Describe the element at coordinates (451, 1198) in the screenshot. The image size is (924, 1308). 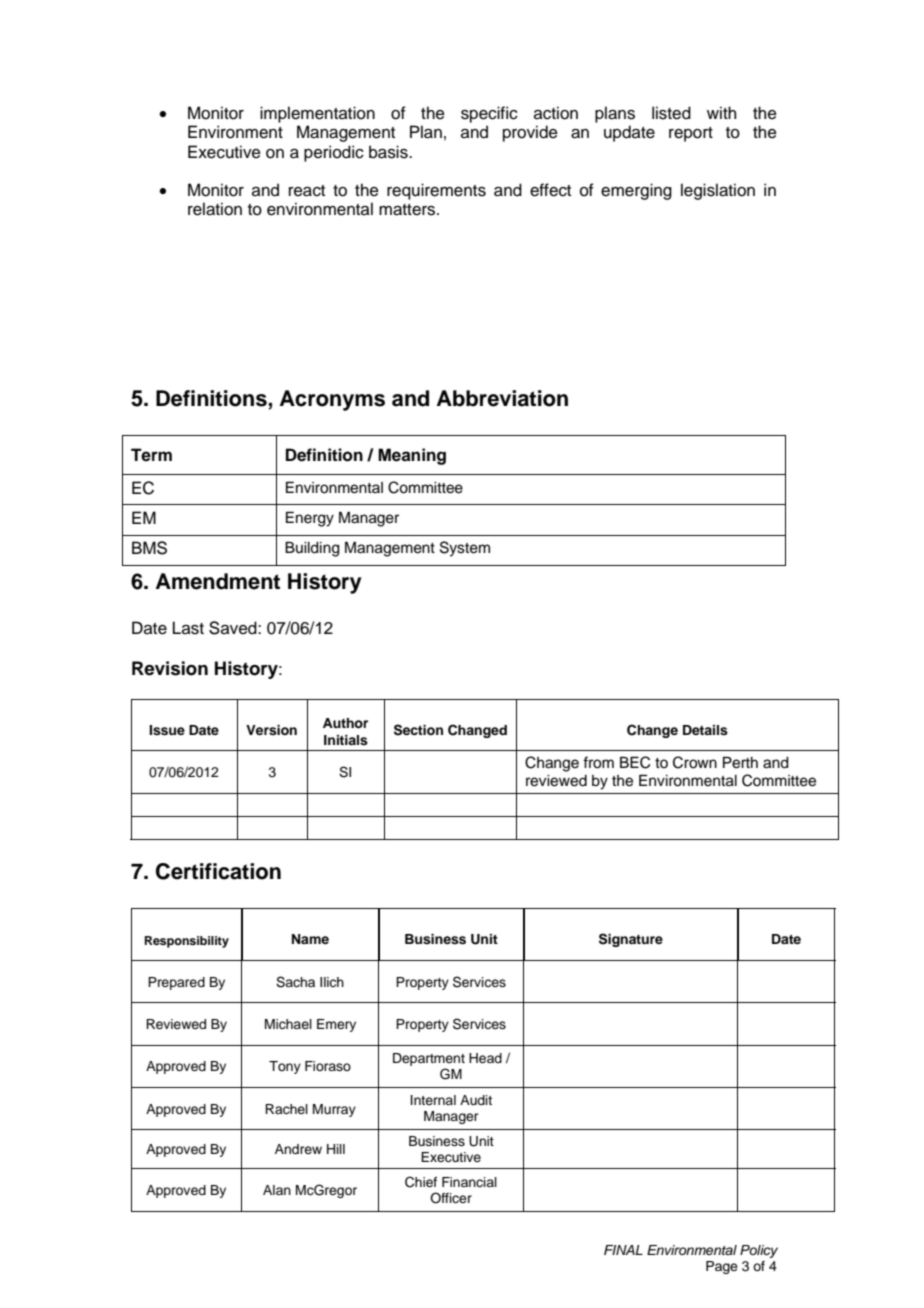
I see `Officer` at that location.
